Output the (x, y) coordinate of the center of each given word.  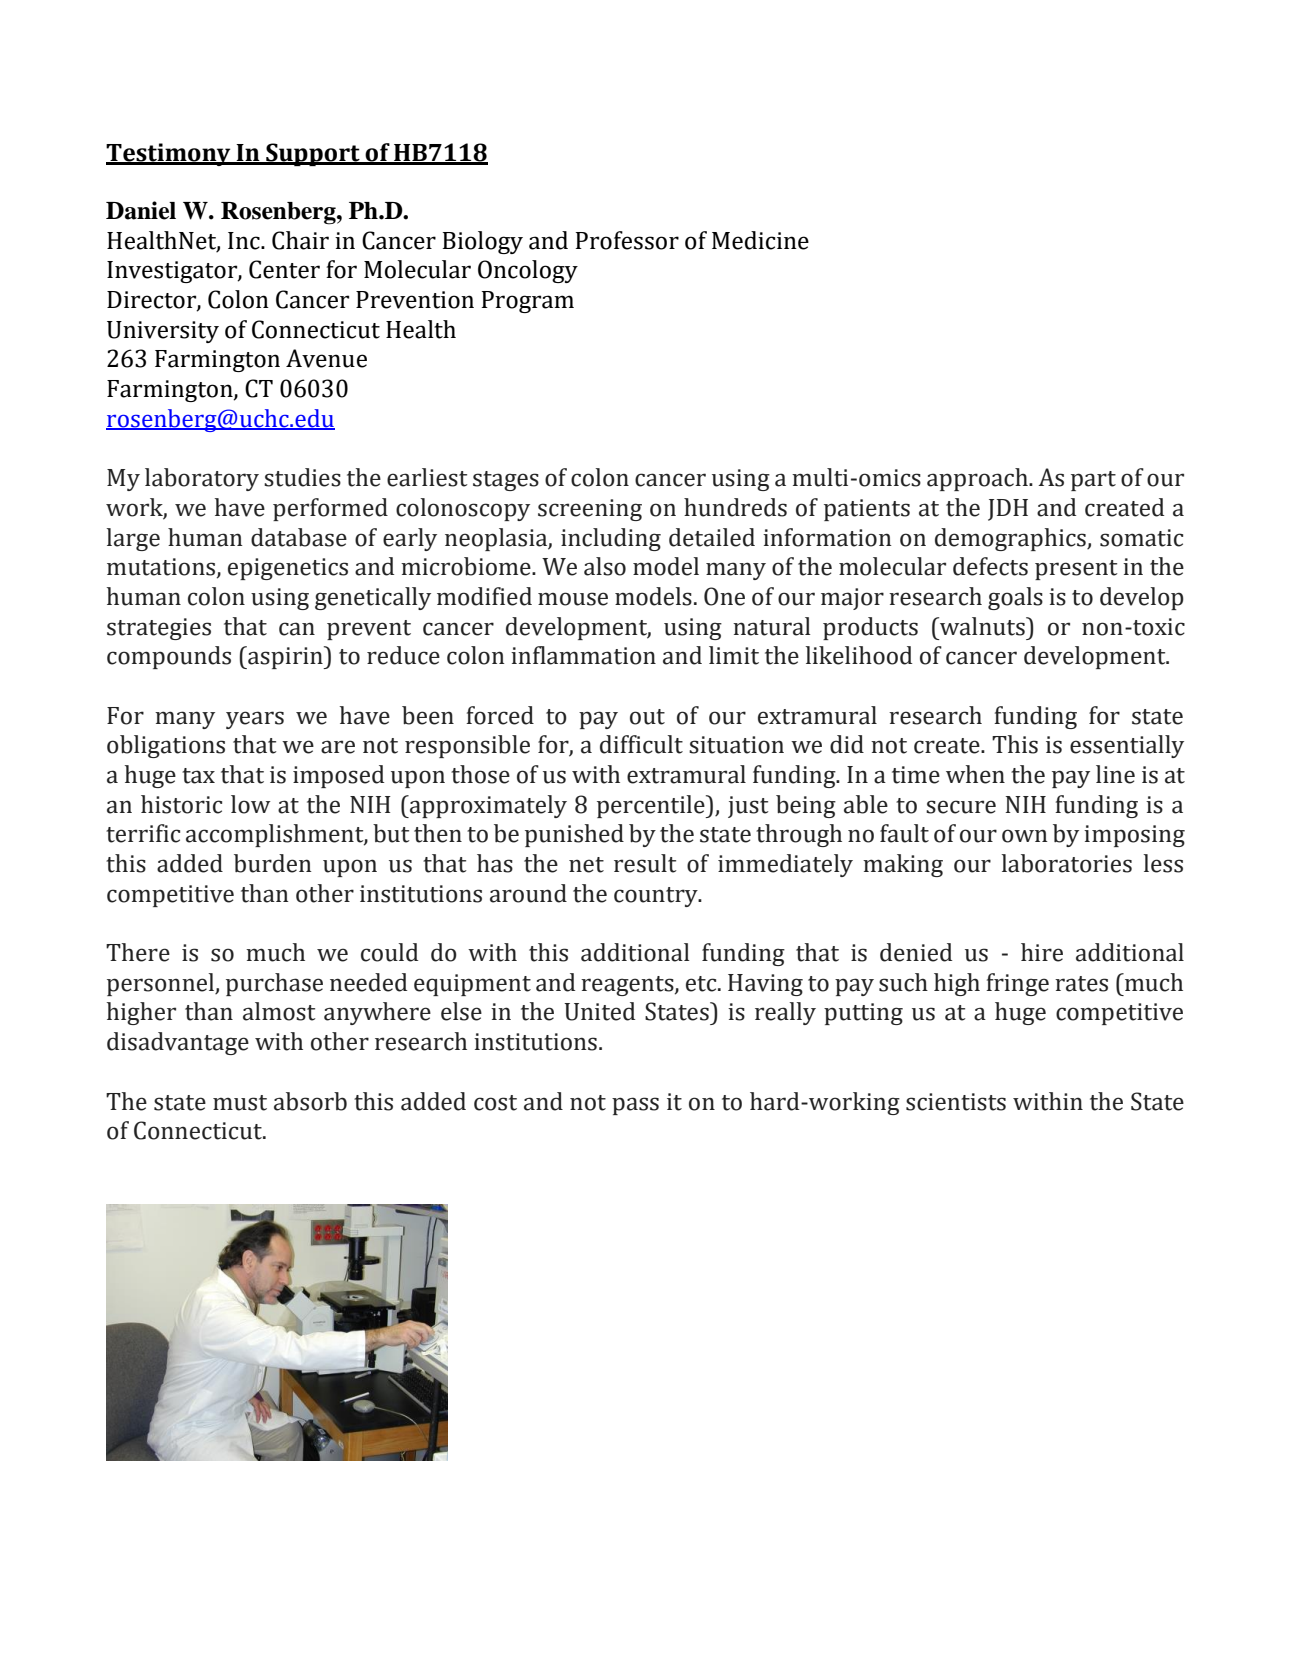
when (975, 774)
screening (590, 510)
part (1093, 481)
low (250, 804)
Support (313, 154)
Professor (627, 240)
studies (302, 477)
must (240, 1103)
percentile (652, 806)
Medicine (760, 240)
